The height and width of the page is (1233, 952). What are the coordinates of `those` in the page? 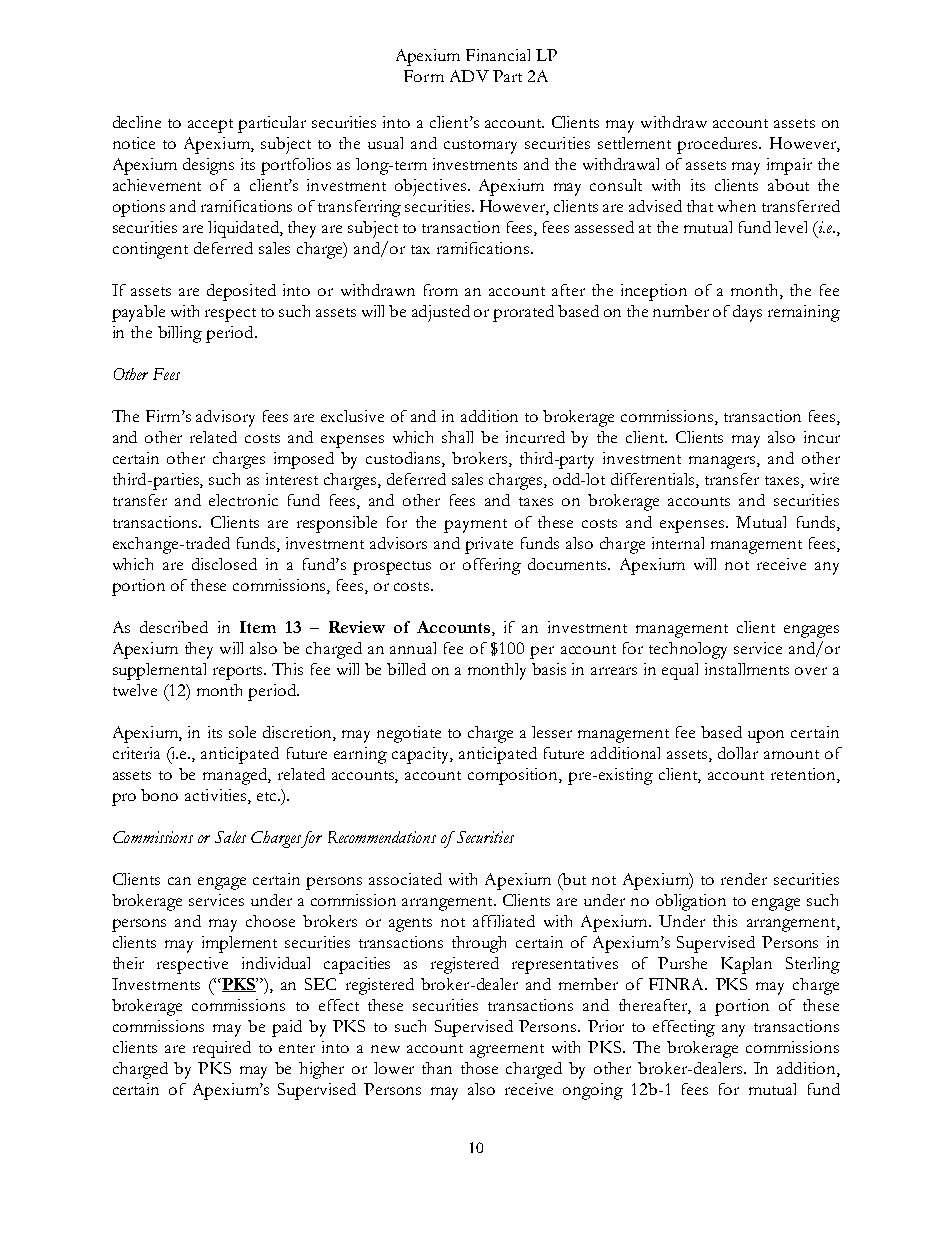 It's located at (479, 1068).
